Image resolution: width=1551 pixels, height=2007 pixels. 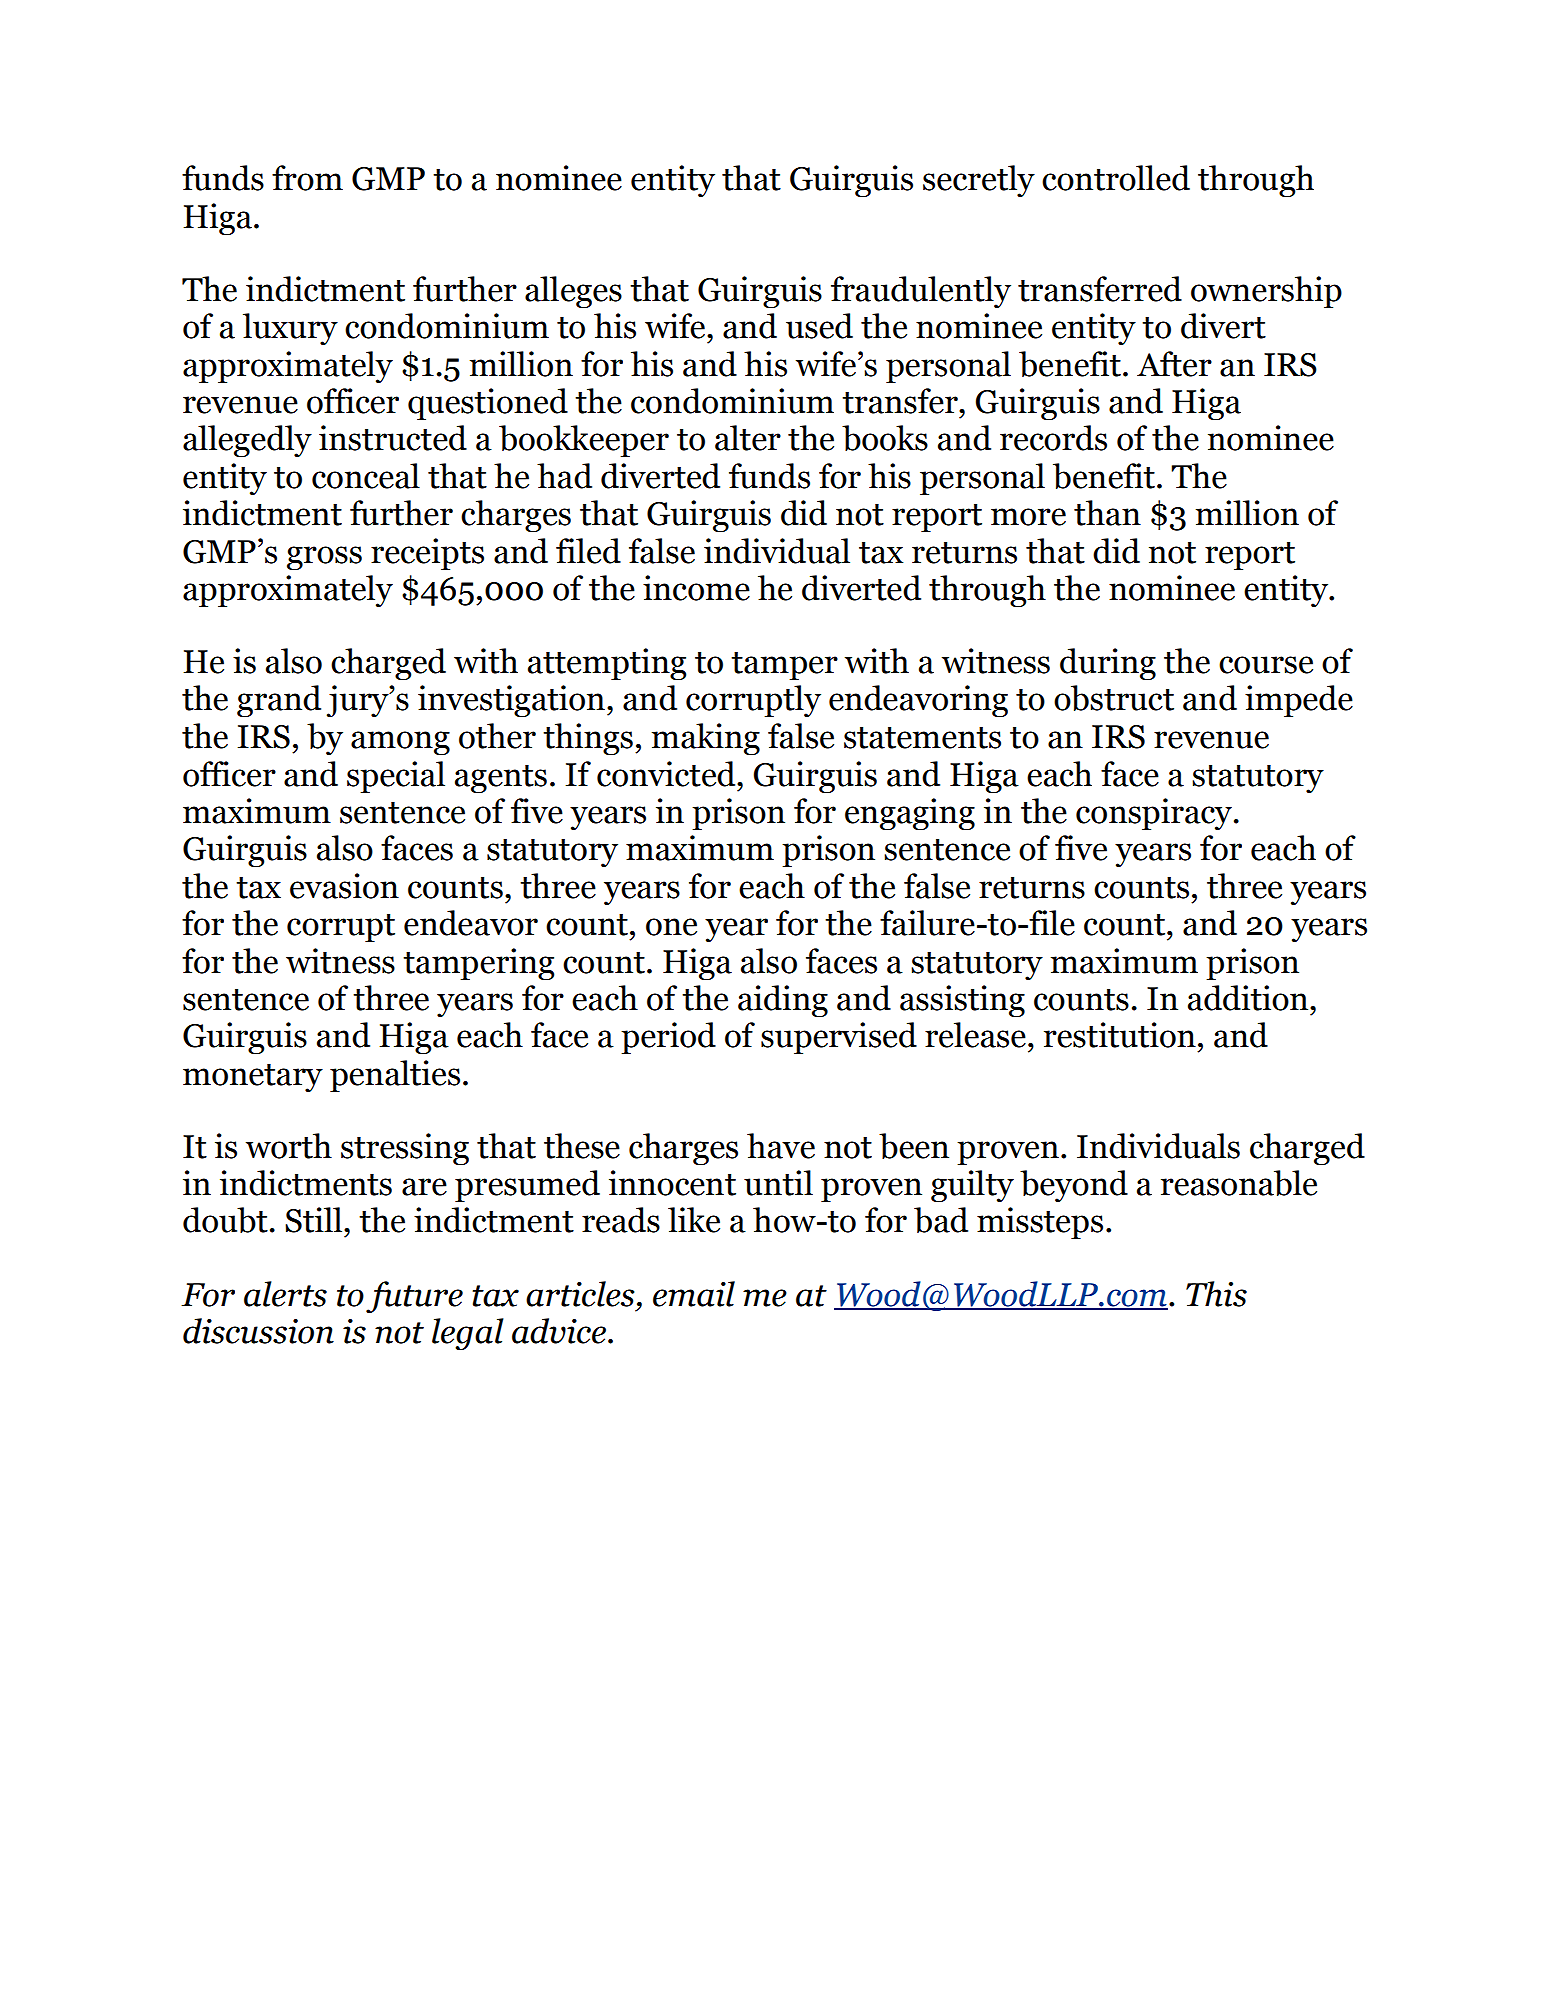 I want to click on fraudulently, so click(x=921, y=292).
